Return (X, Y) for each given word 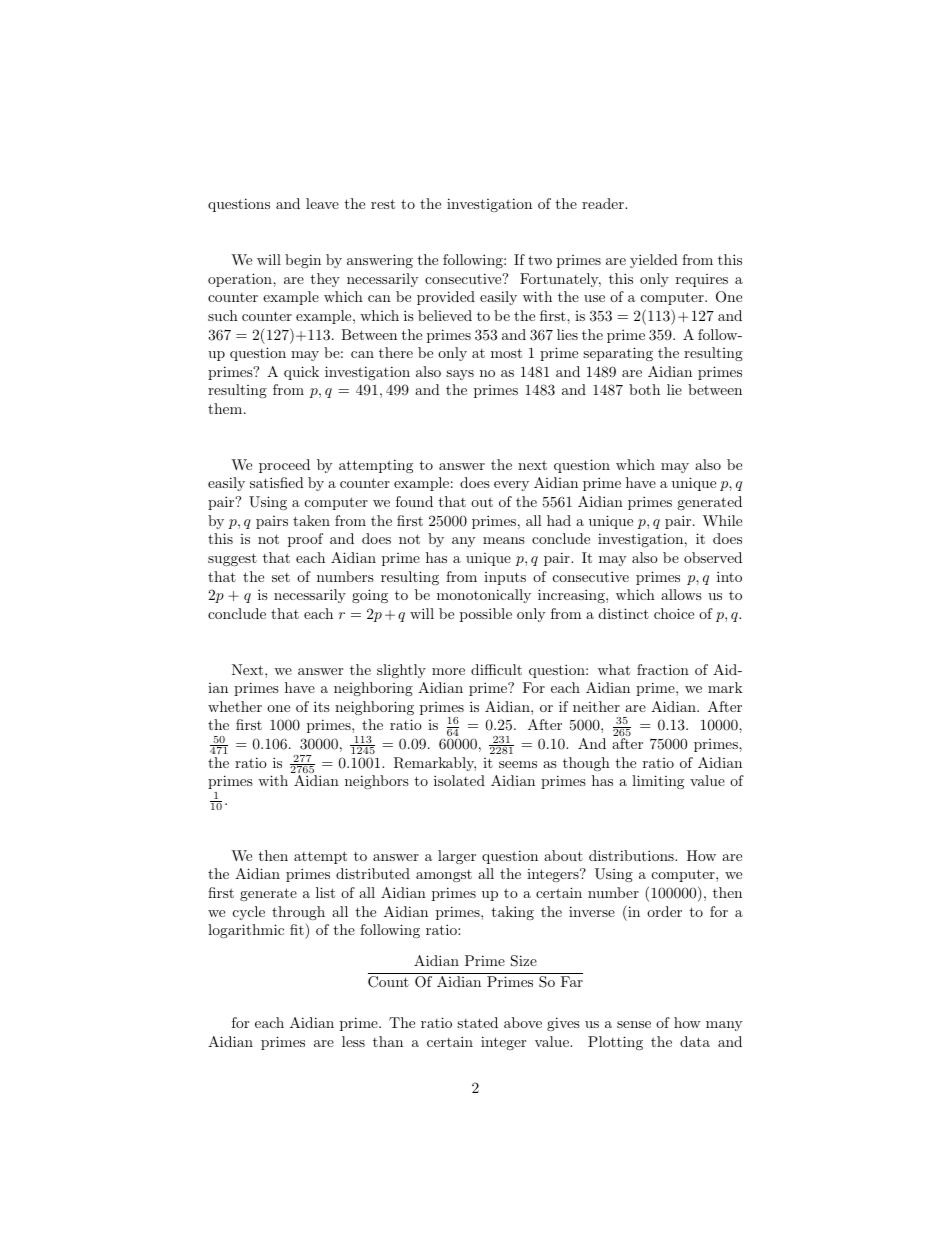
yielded (654, 261)
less (353, 1041)
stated (477, 1022)
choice (674, 613)
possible (486, 615)
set (281, 577)
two (540, 260)
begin (303, 261)
